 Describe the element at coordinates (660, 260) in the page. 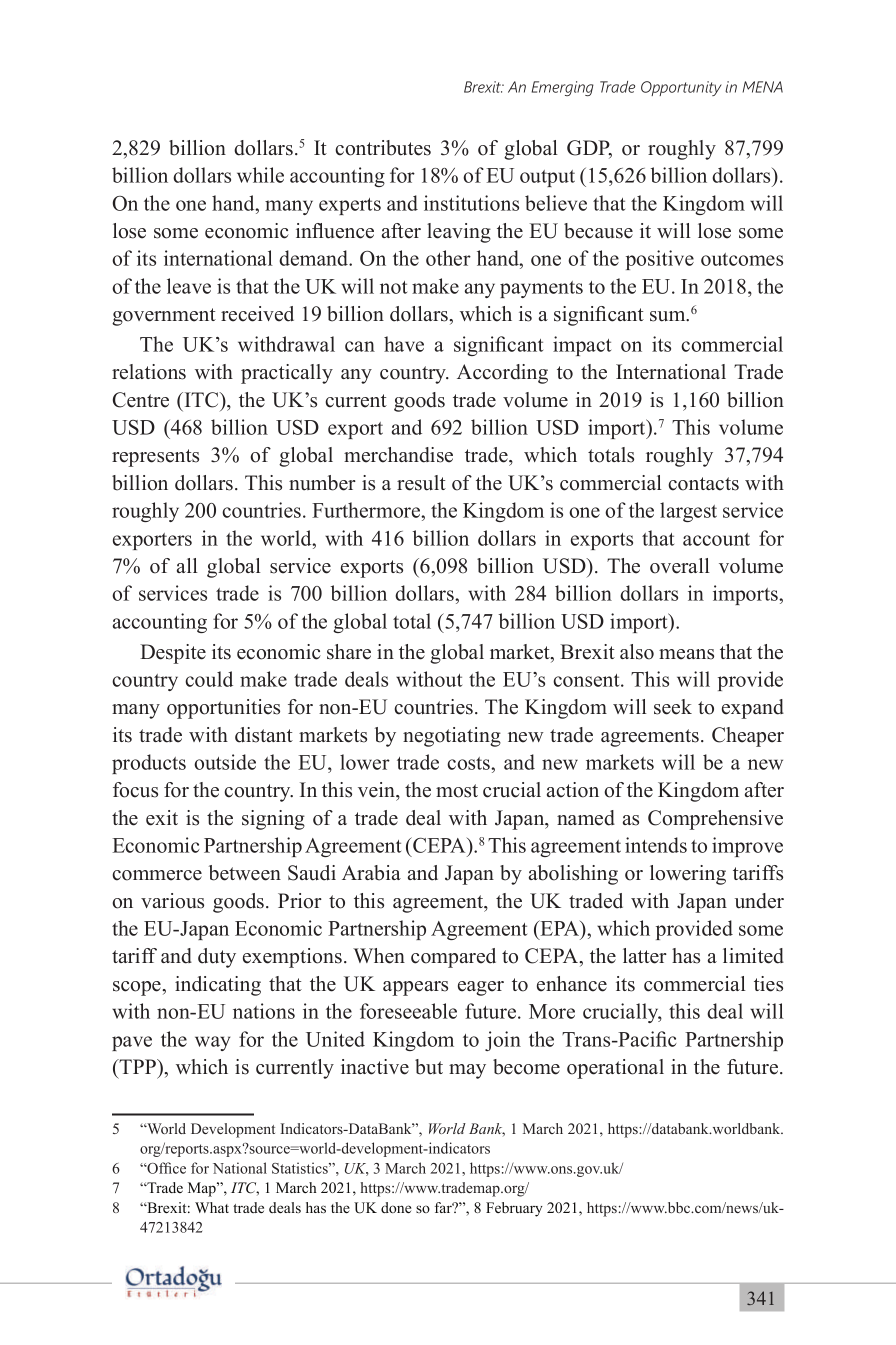

I see `positive` at that location.
